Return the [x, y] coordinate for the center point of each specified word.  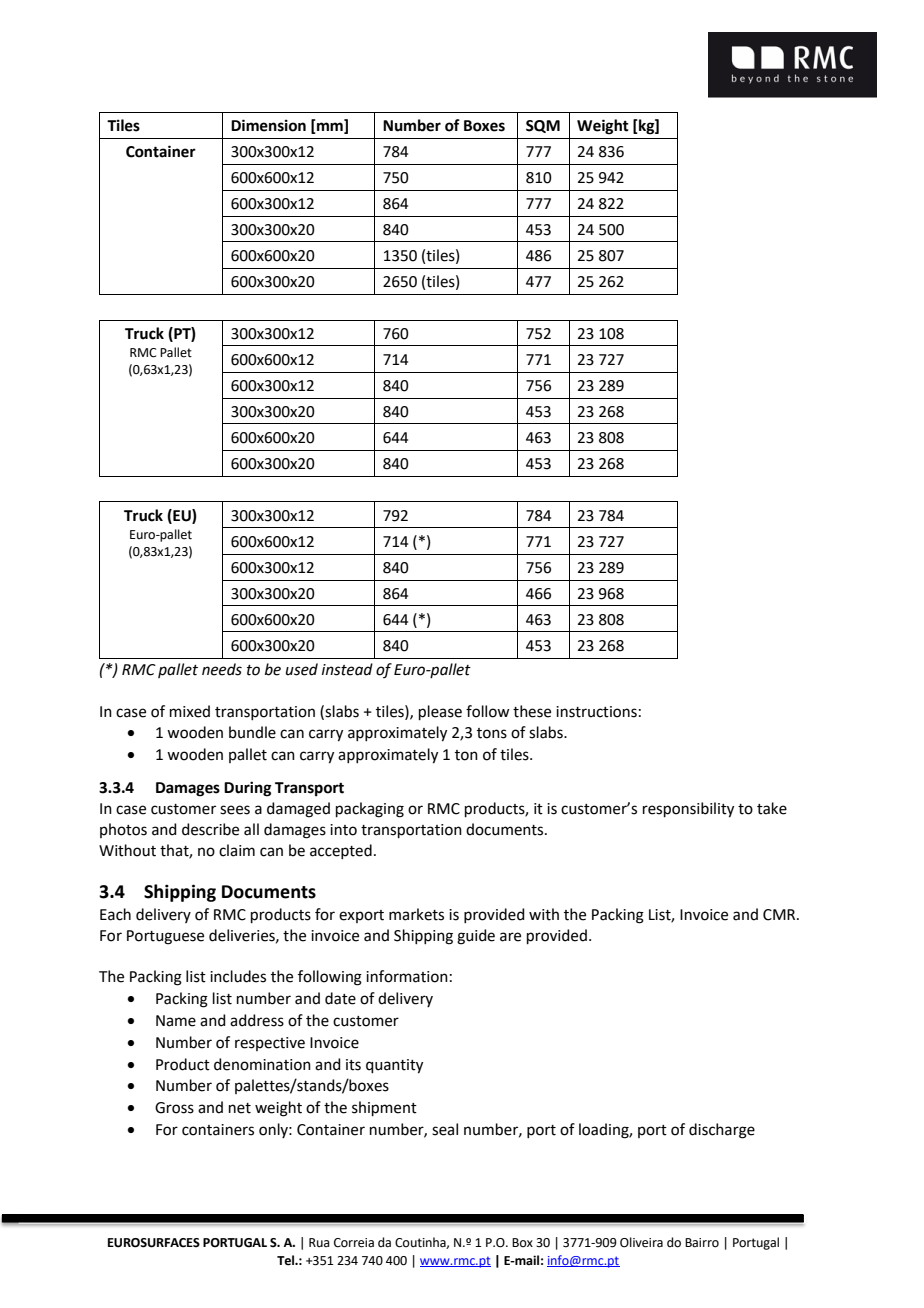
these [532, 711]
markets [416, 914]
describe [210, 829]
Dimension [268, 125]
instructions [596, 712]
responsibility [688, 810]
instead [347, 669]
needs [222, 669]
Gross [174, 1108]
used [302, 669]
